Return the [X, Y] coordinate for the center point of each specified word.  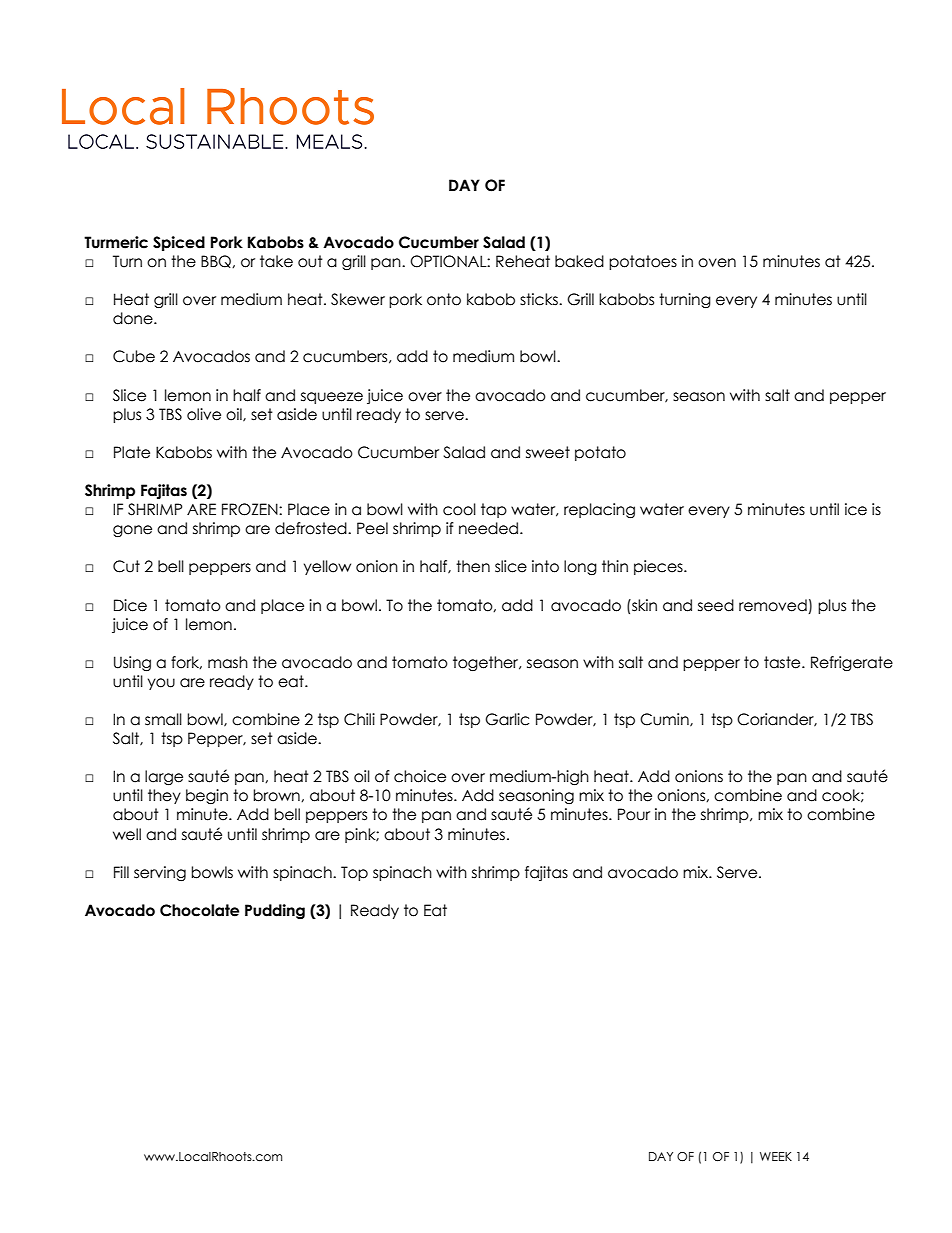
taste [783, 662]
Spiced [179, 243]
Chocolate [199, 910]
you [161, 684]
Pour [634, 814]
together [487, 663]
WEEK [776, 1156]
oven [717, 263]
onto [444, 299]
